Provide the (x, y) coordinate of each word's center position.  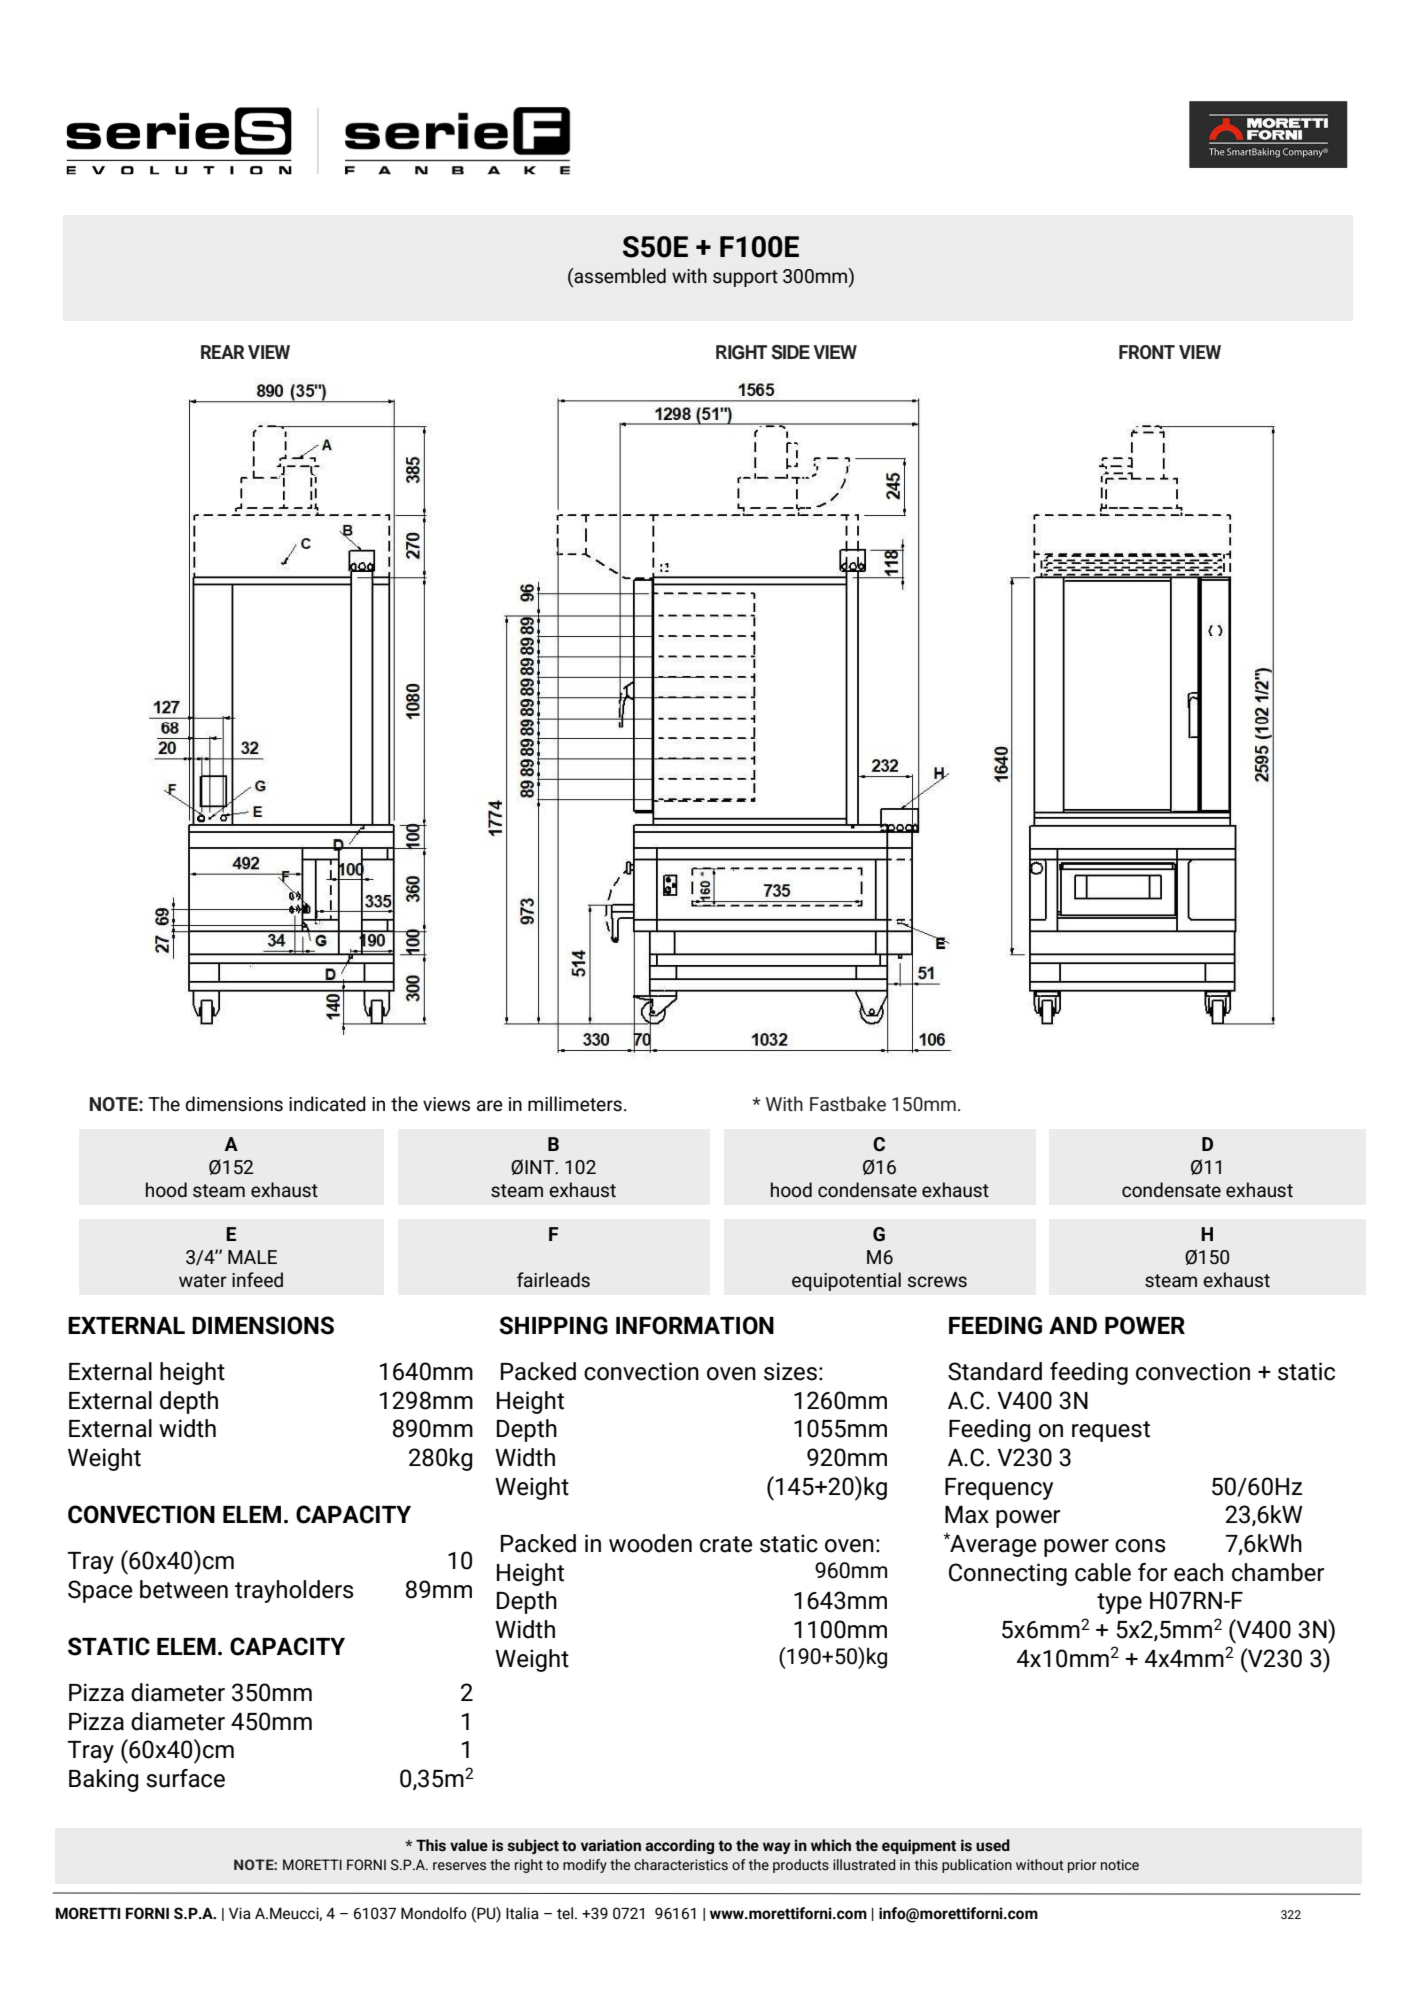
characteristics (681, 1864)
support (745, 278)
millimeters (575, 1104)
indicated (327, 1104)
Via (240, 1913)
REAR (222, 352)
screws (937, 1282)
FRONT (1147, 352)
